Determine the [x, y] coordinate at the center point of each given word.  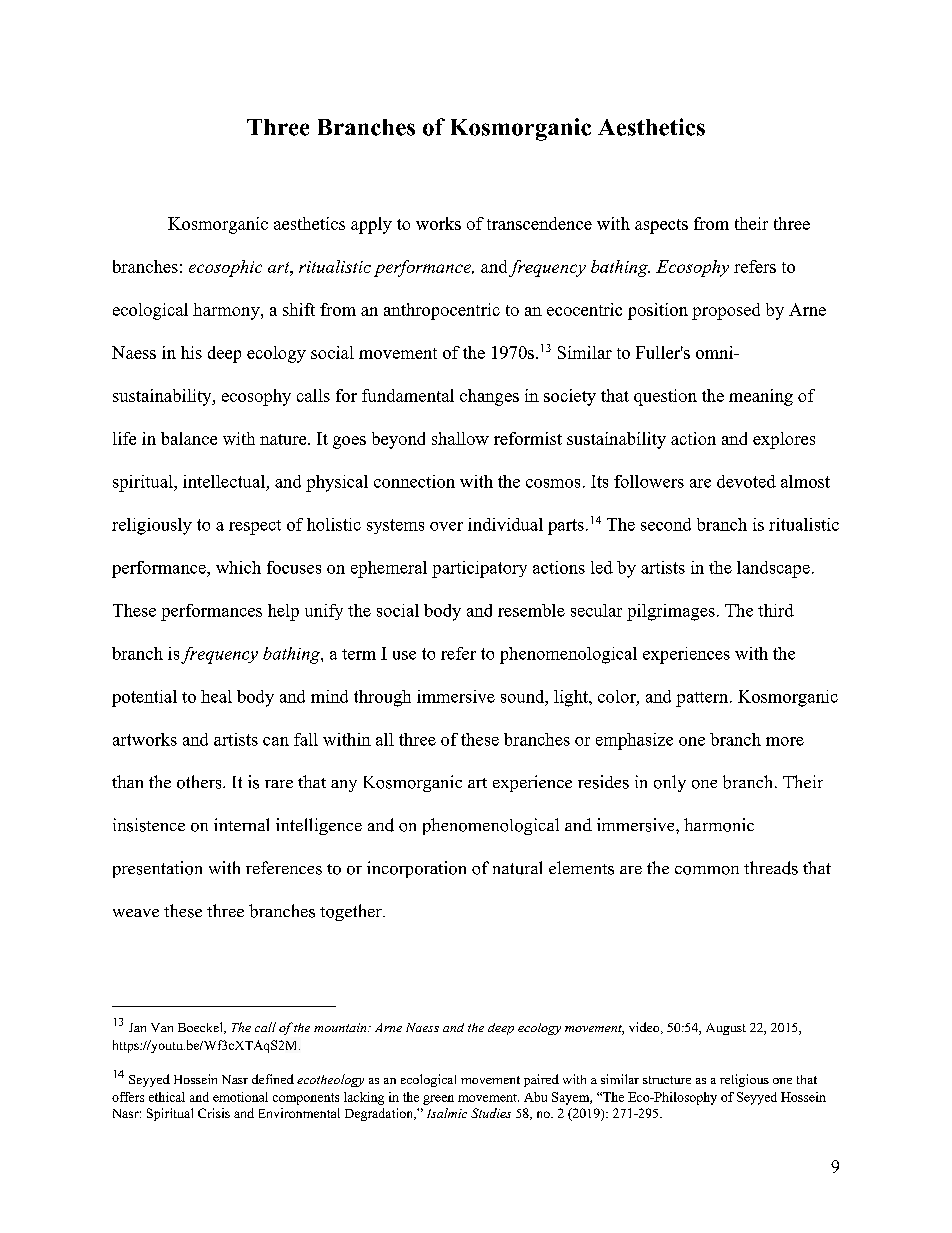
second [666, 524]
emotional [240, 1097]
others [200, 782]
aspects [661, 226]
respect [255, 527]
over [446, 526]
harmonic [719, 825]
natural [517, 868]
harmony [227, 311]
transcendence [539, 223]
